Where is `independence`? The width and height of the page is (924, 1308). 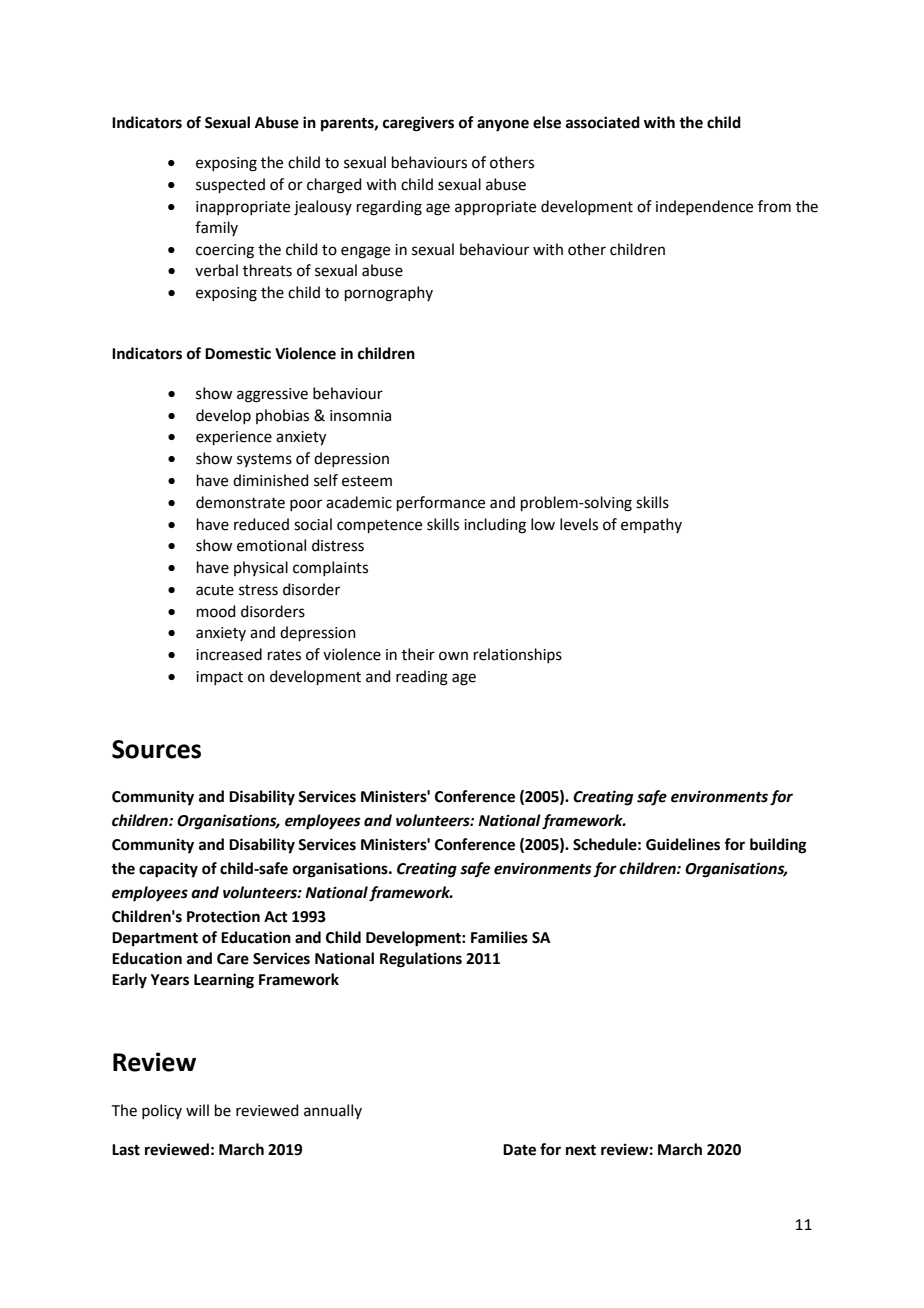 independence is located at coordinates (704, 207).
